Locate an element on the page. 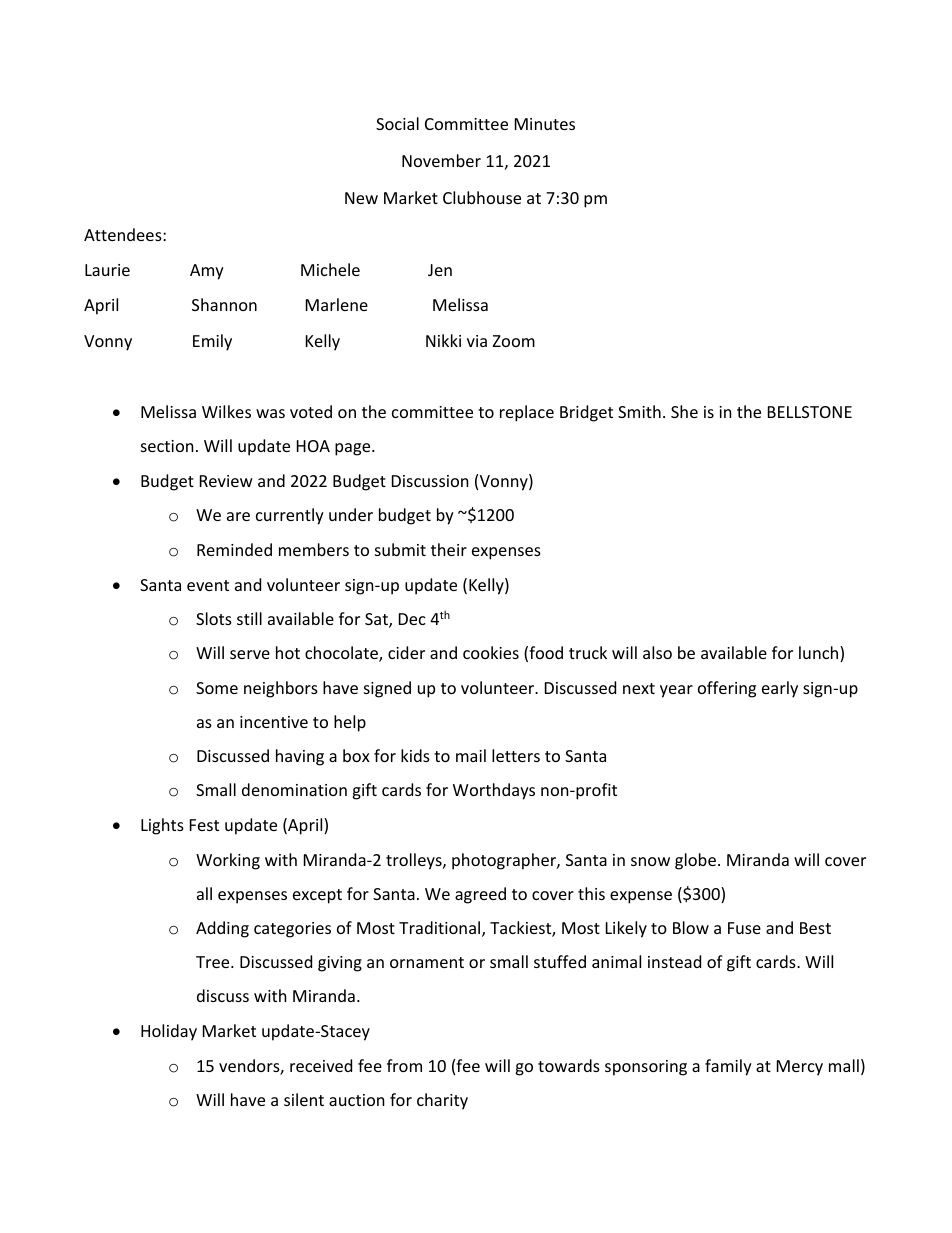 This page has height=1233, width=952. globe is located at coordinates (695, 861).
